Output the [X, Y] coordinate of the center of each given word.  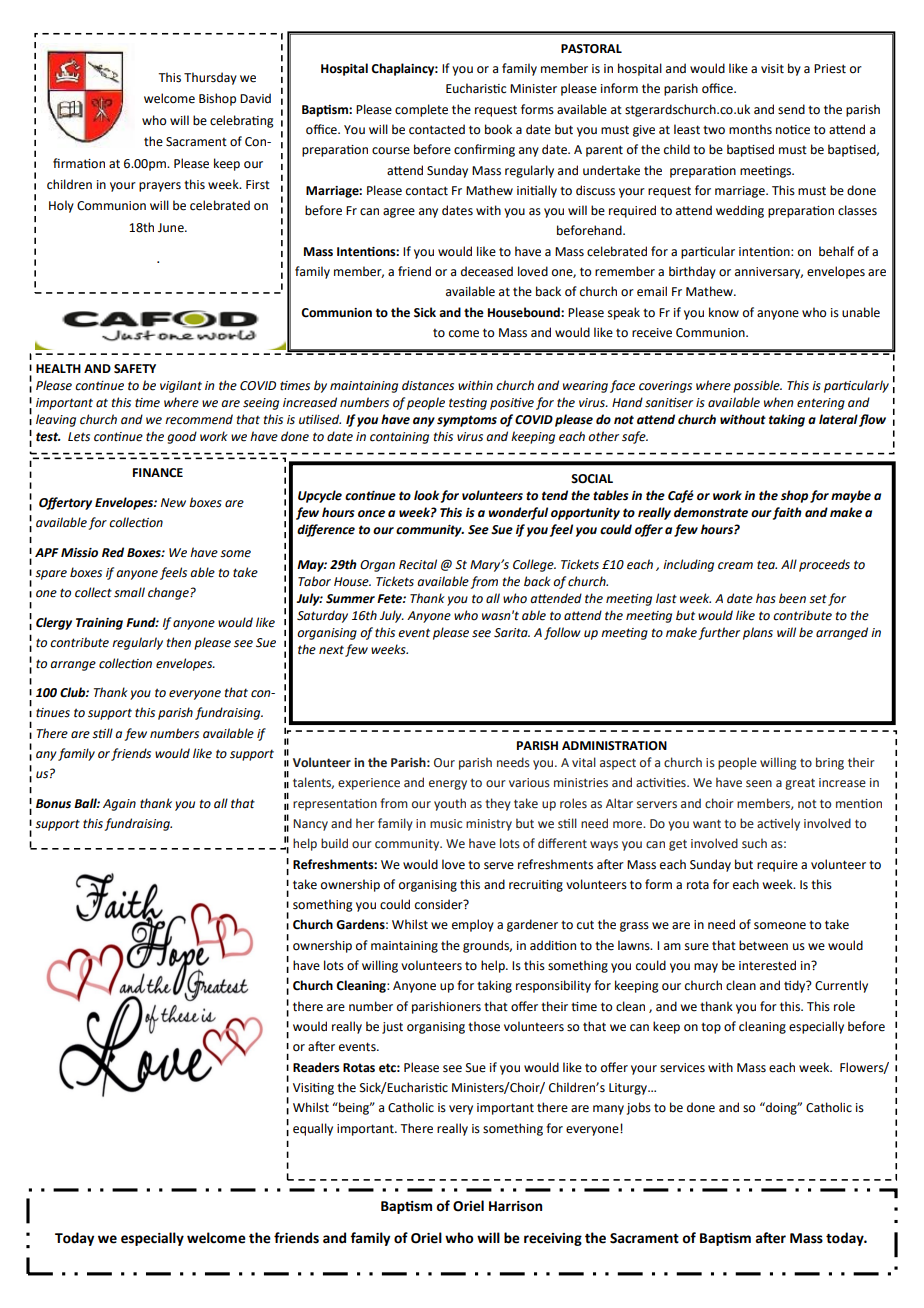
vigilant [181, 386]
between [763, 945]
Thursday [210, 78]
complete [421, 110]
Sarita [512, 633]
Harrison [515, 1206]
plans [758, 633]
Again [119, 805]
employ [473, 925]
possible [757, 386]
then [179, 642]
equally [313, 1129]
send [791, 109]
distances [428, 385]
